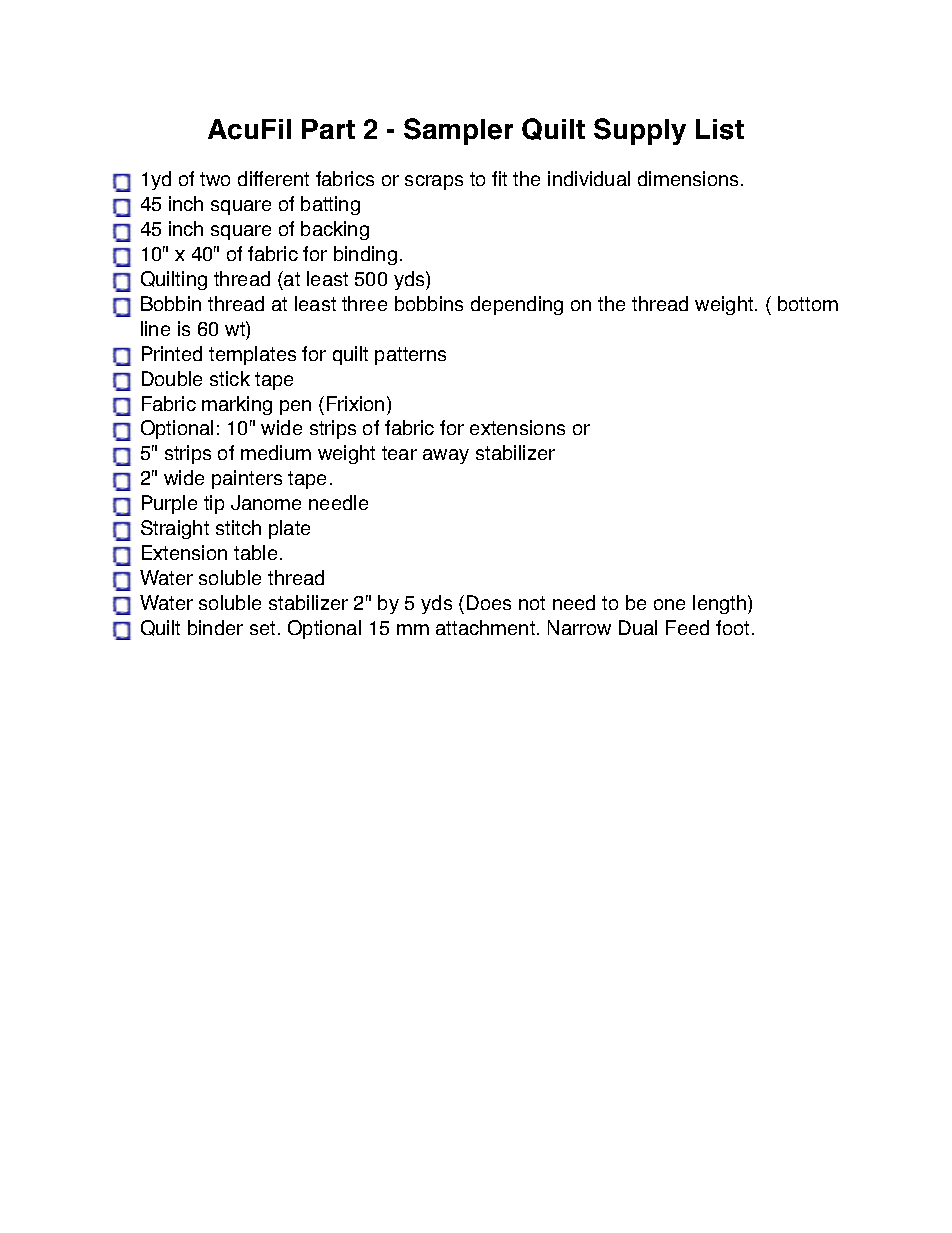 The height and width of the screenshot is (1233, 952). I want to click on scraps, so click(434, 182).
